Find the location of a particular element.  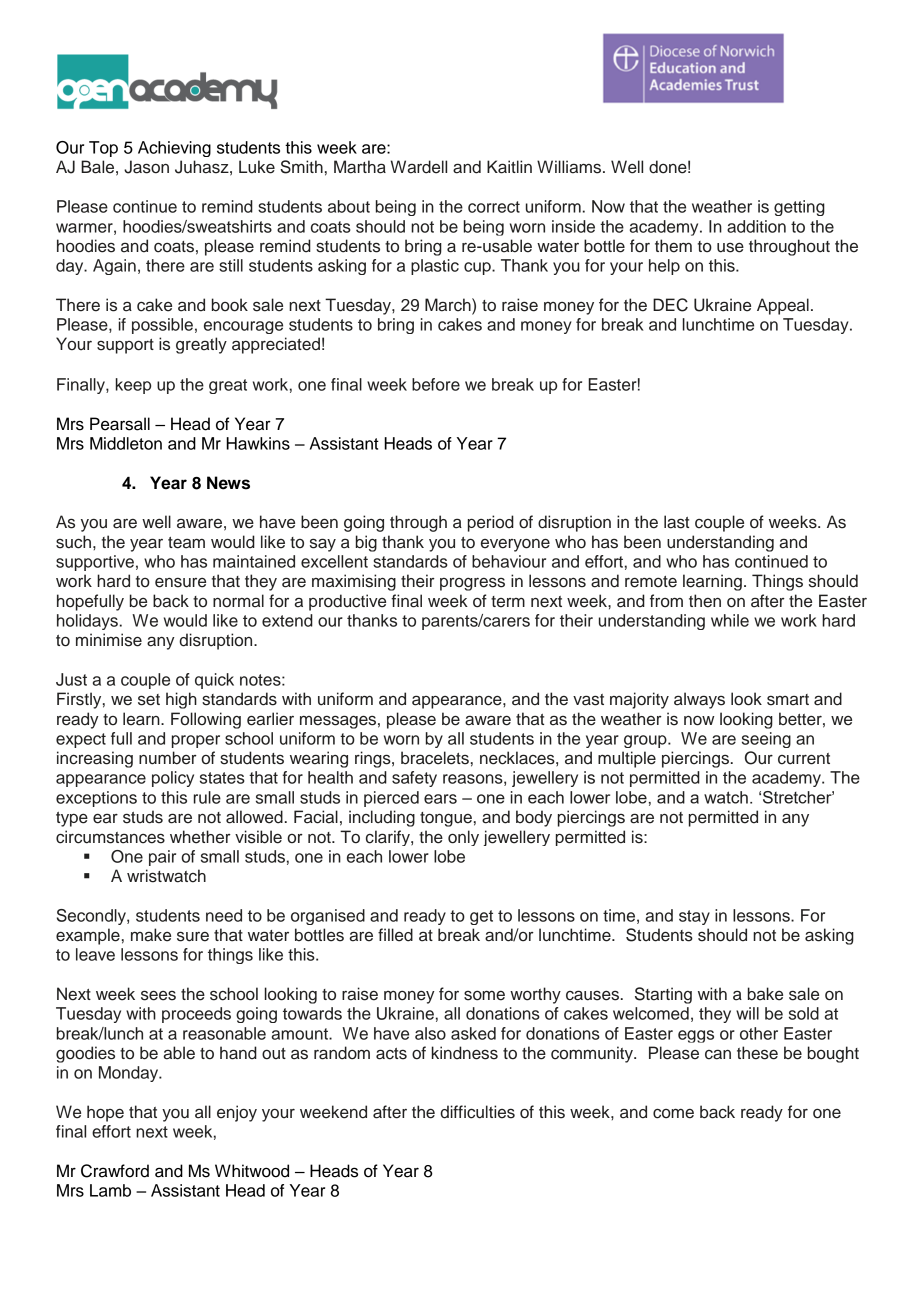

Crawford is located at coordinates (115, 1171).
